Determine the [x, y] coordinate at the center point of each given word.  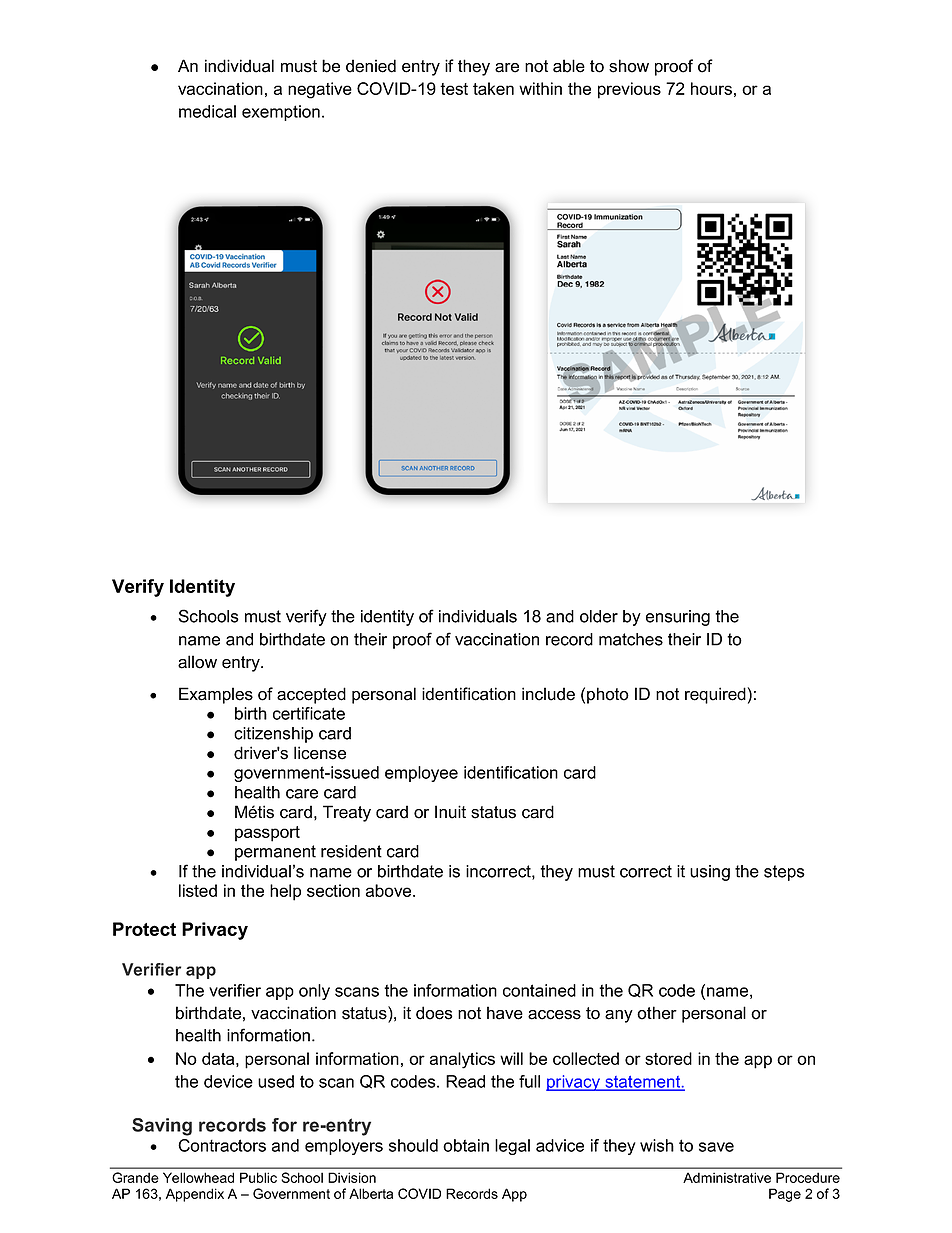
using [710, 873]
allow [197, 662]
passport [267, 834]
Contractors [222, 1145]
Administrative [727, 1177]
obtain [466, 1145]
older [599, 616]
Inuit [450, 812]
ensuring [678, 618]
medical [207, 111]
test [454, 89]
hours [711, 88]
